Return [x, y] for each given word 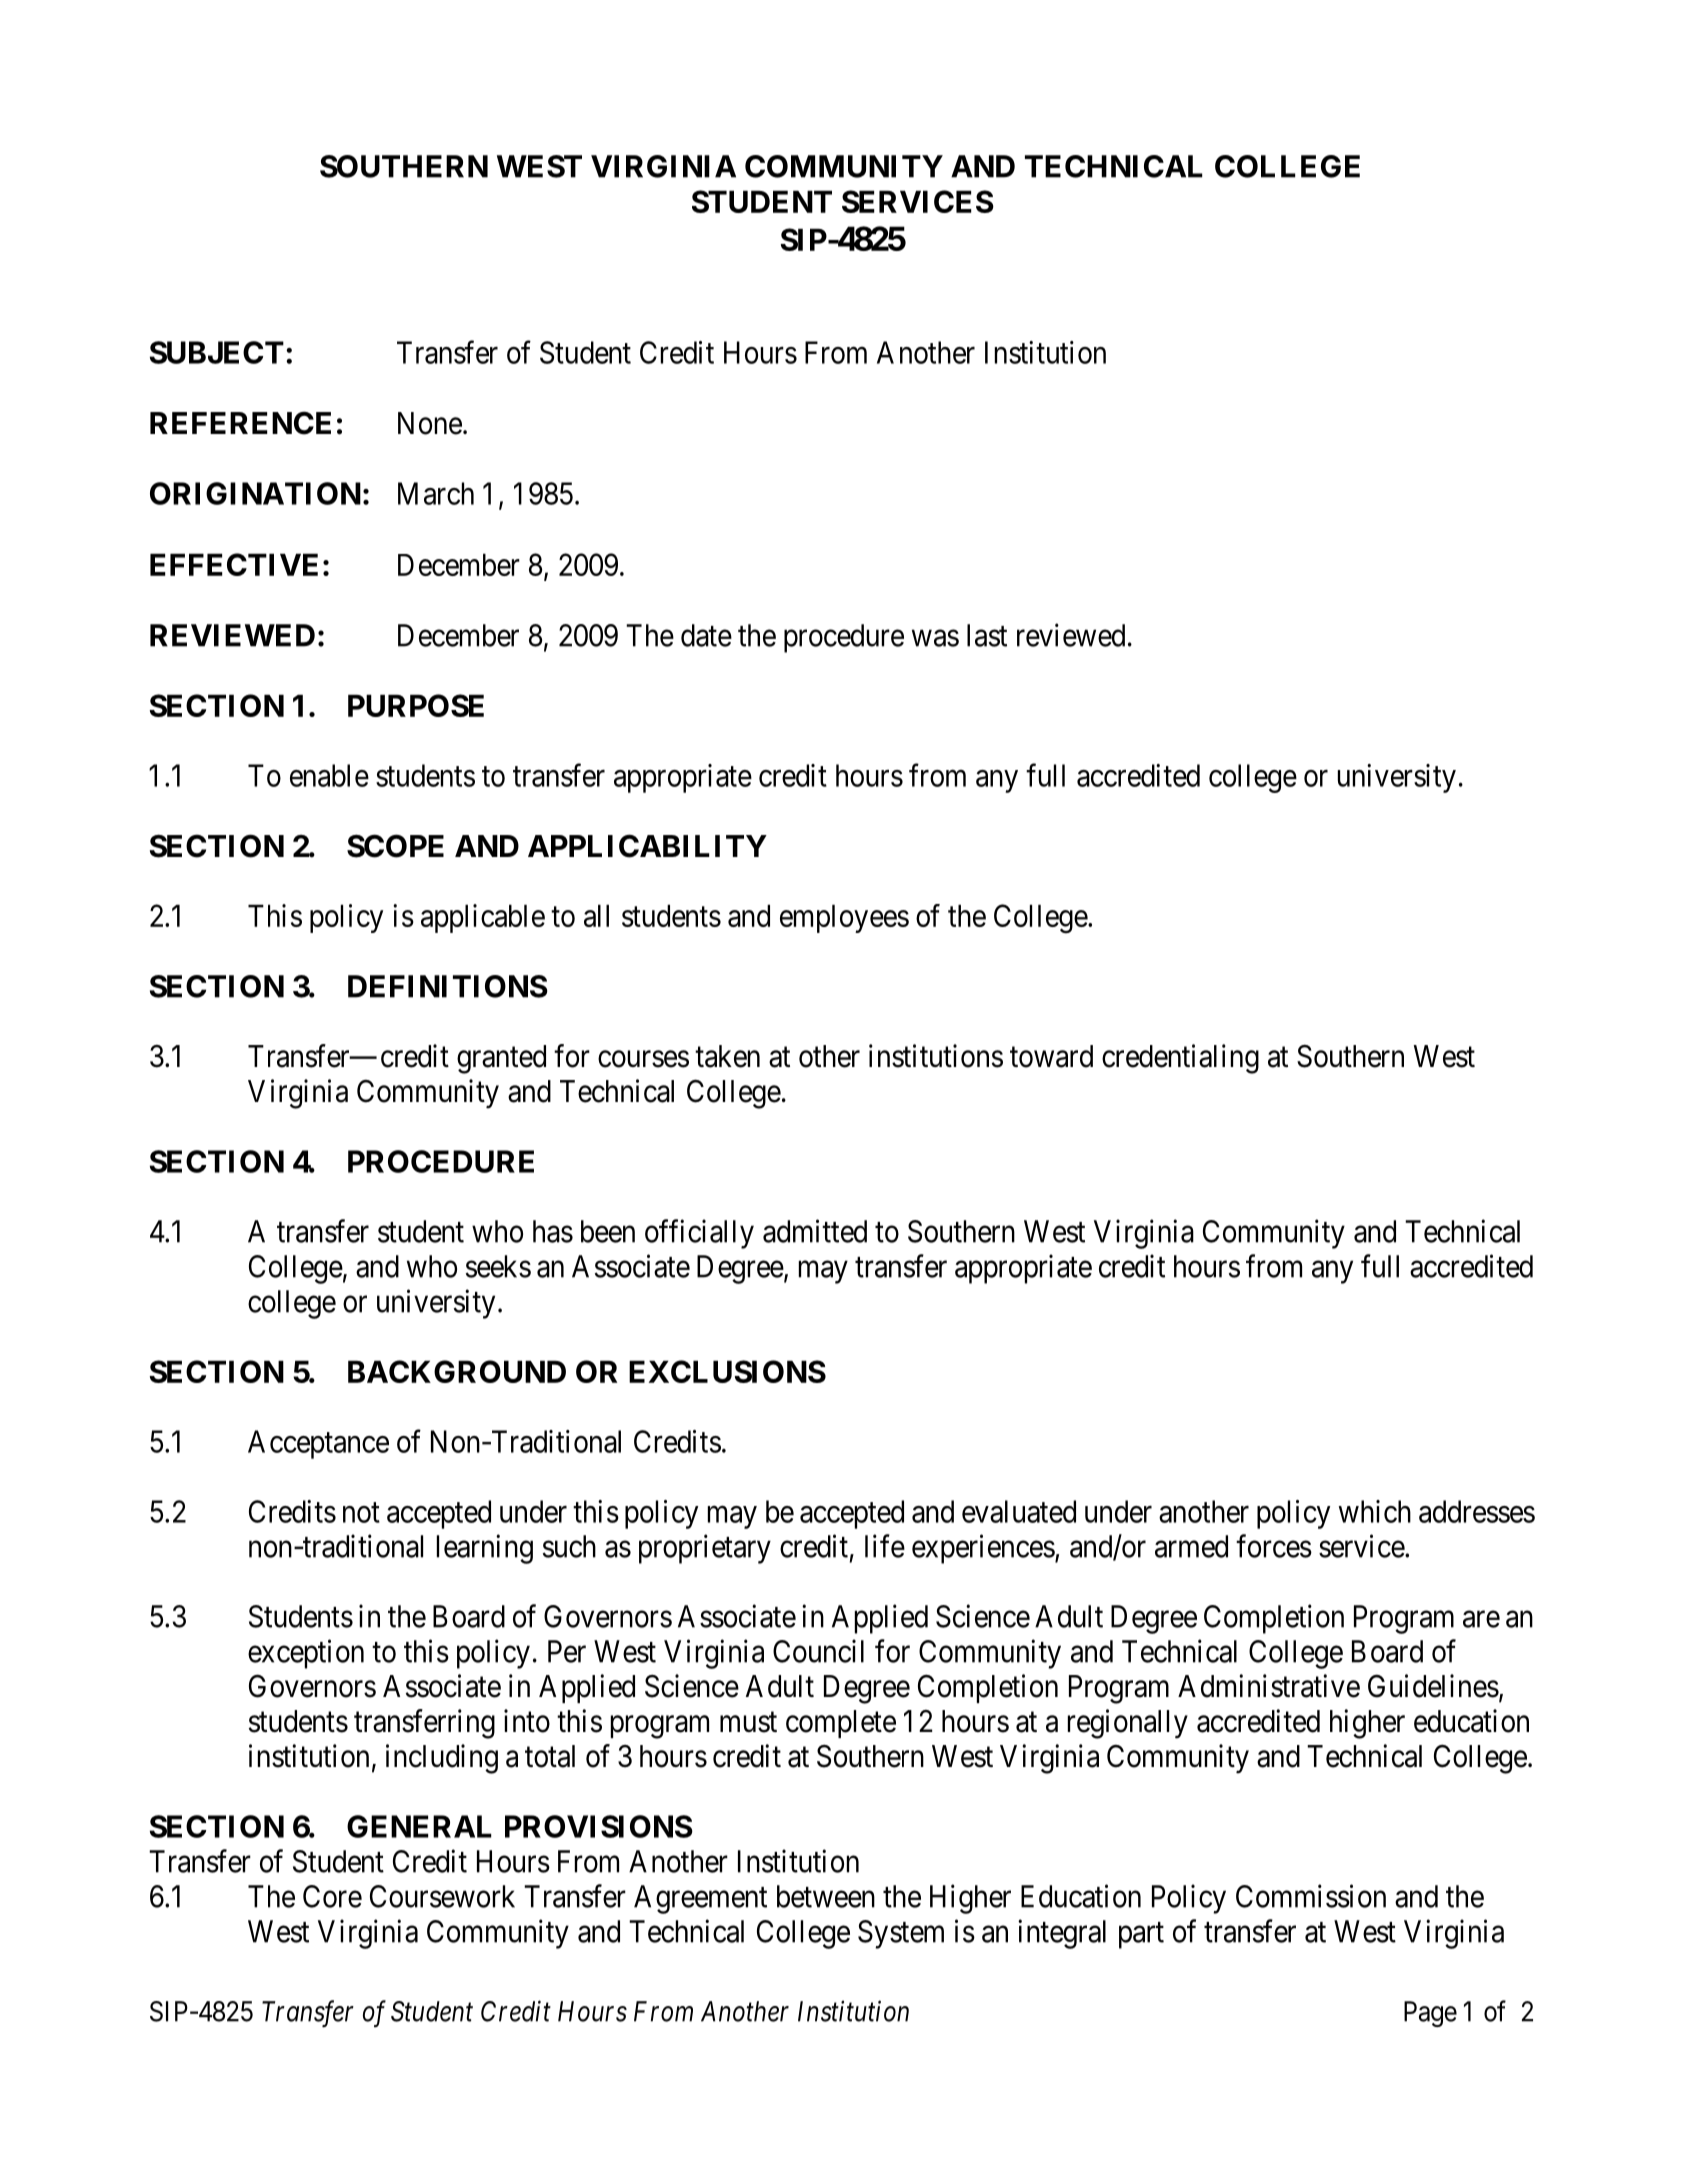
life [885, 1546]
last [987, 635]
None [430, 423]
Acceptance [318, 1444]
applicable [483, 918]
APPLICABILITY [647, 846]
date [706, 635]
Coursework [442, 1896]
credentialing [1180, 1059]
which [1374, 1511]
